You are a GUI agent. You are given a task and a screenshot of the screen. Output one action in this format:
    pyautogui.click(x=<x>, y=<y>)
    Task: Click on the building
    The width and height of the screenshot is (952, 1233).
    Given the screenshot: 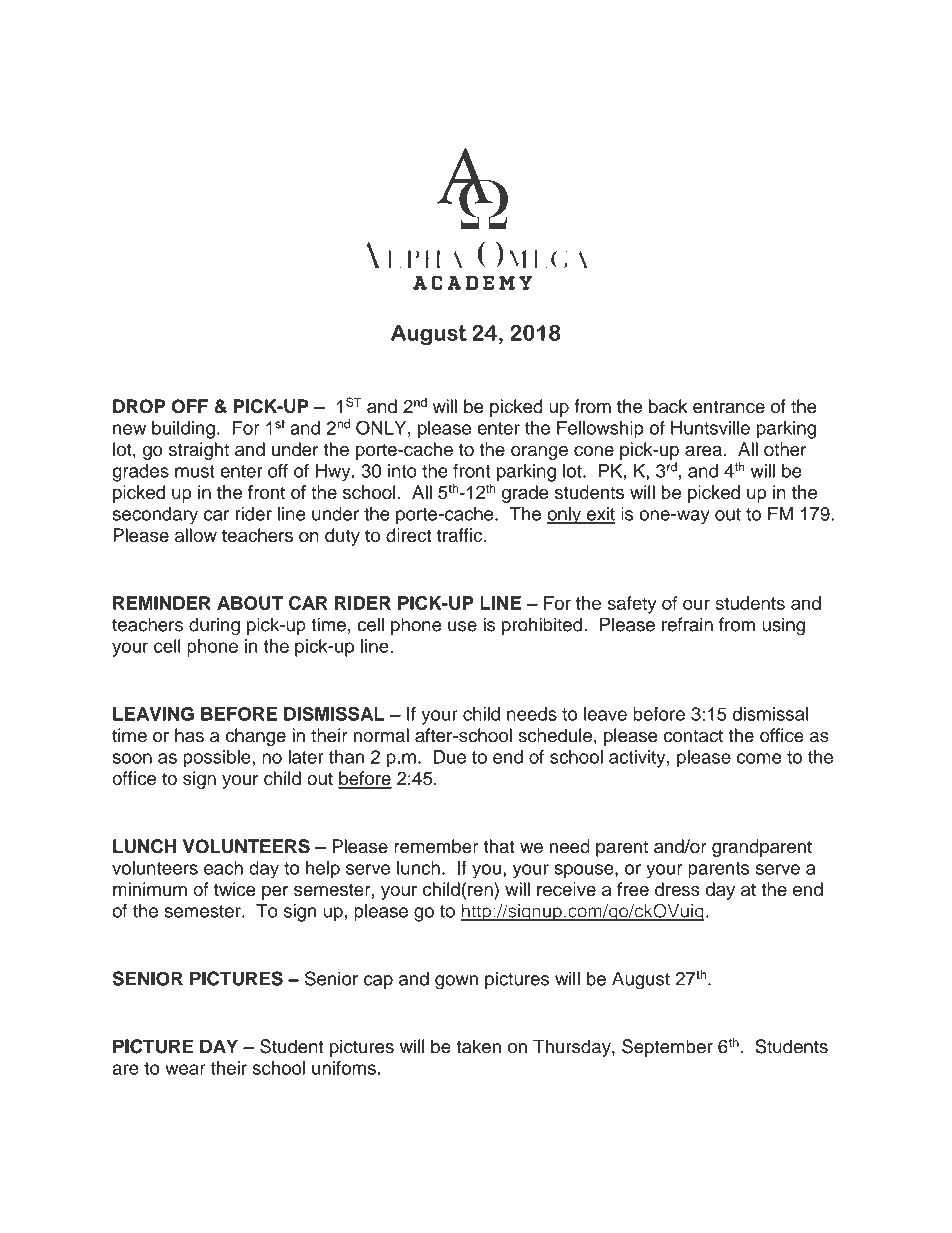 What is the action you would take?
    pyautogui.click(x=183, y=430)
